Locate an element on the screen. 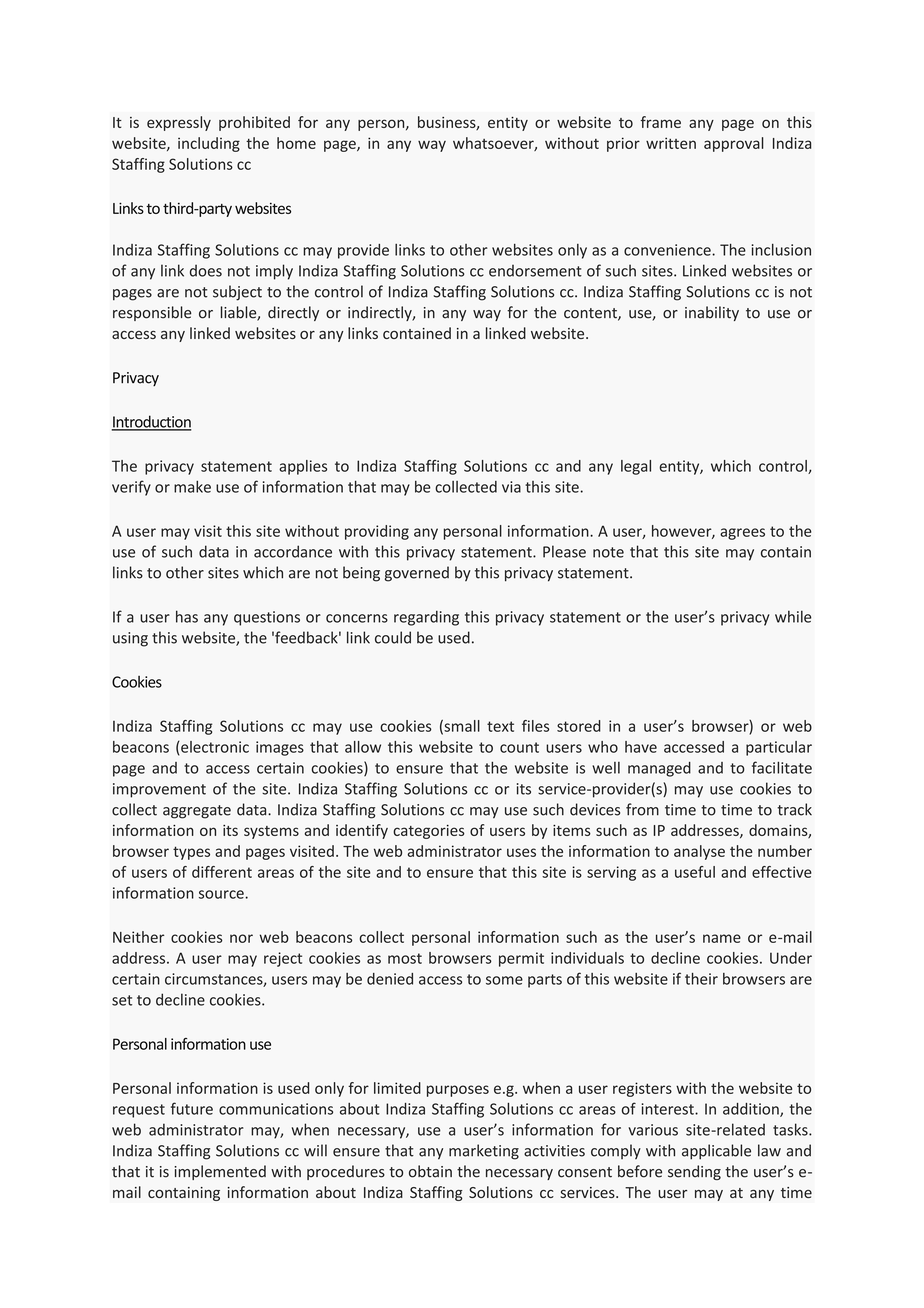  inability is located at coordinates (712, 313).
